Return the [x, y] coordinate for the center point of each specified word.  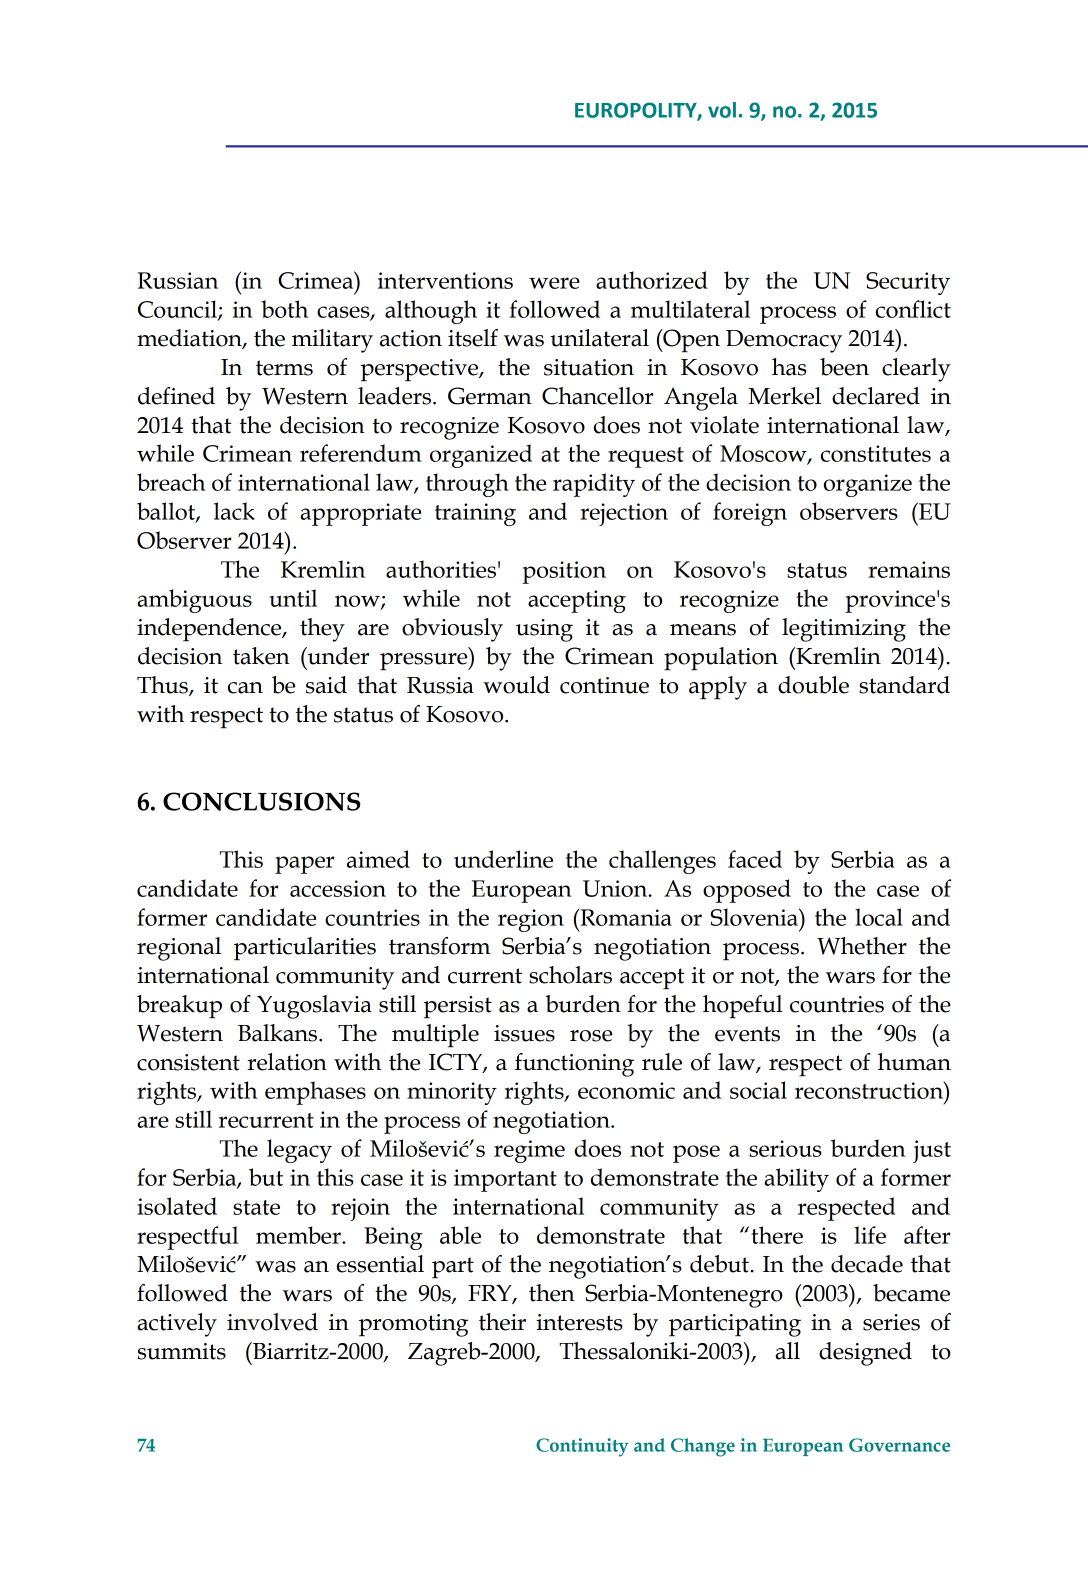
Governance [899, 1445]
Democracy [784, 341]
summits [182, 1351]
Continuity [582, 1447]
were [554, 283]
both [284, 309]
